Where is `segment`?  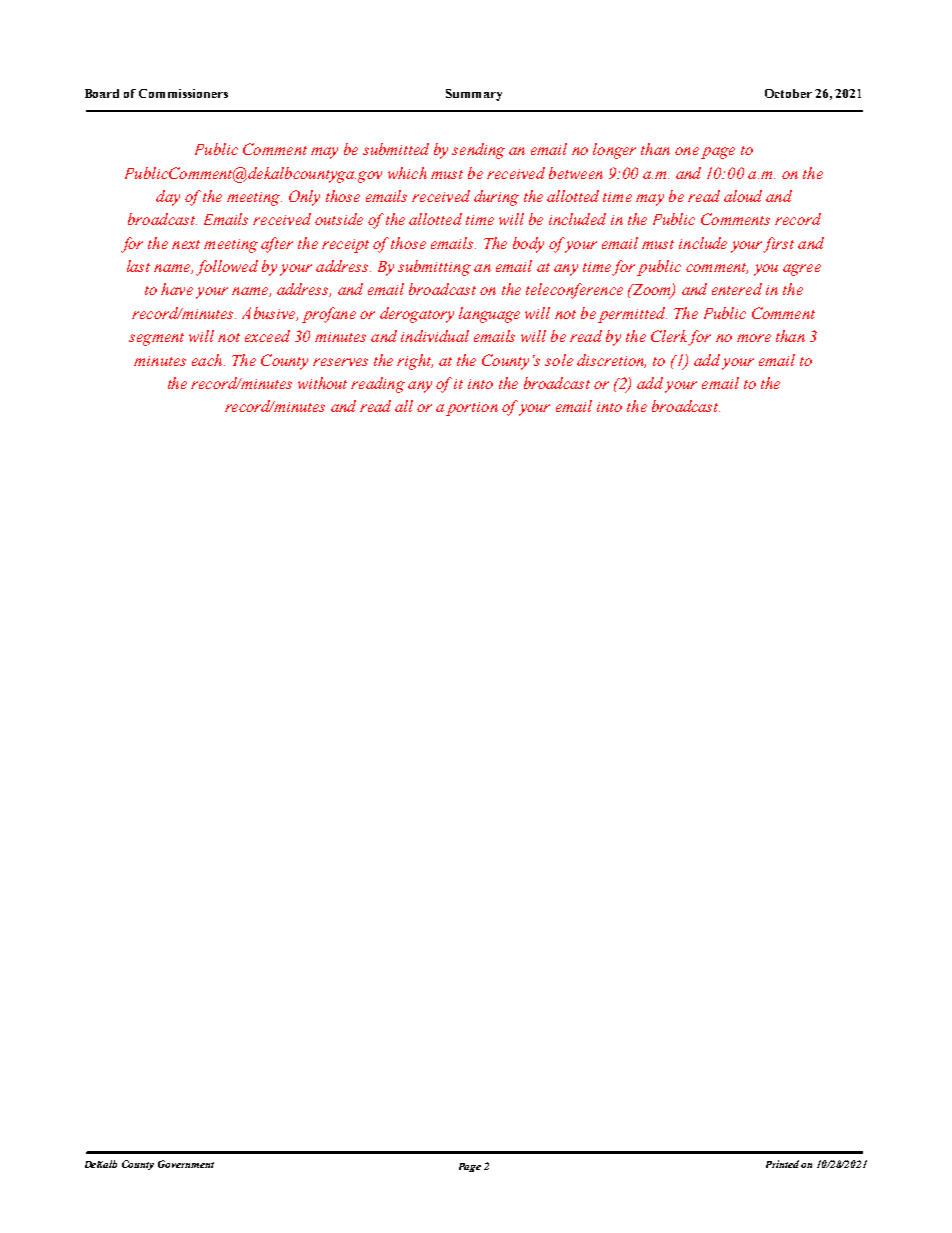 segment is located at coordinates (156, 339).
